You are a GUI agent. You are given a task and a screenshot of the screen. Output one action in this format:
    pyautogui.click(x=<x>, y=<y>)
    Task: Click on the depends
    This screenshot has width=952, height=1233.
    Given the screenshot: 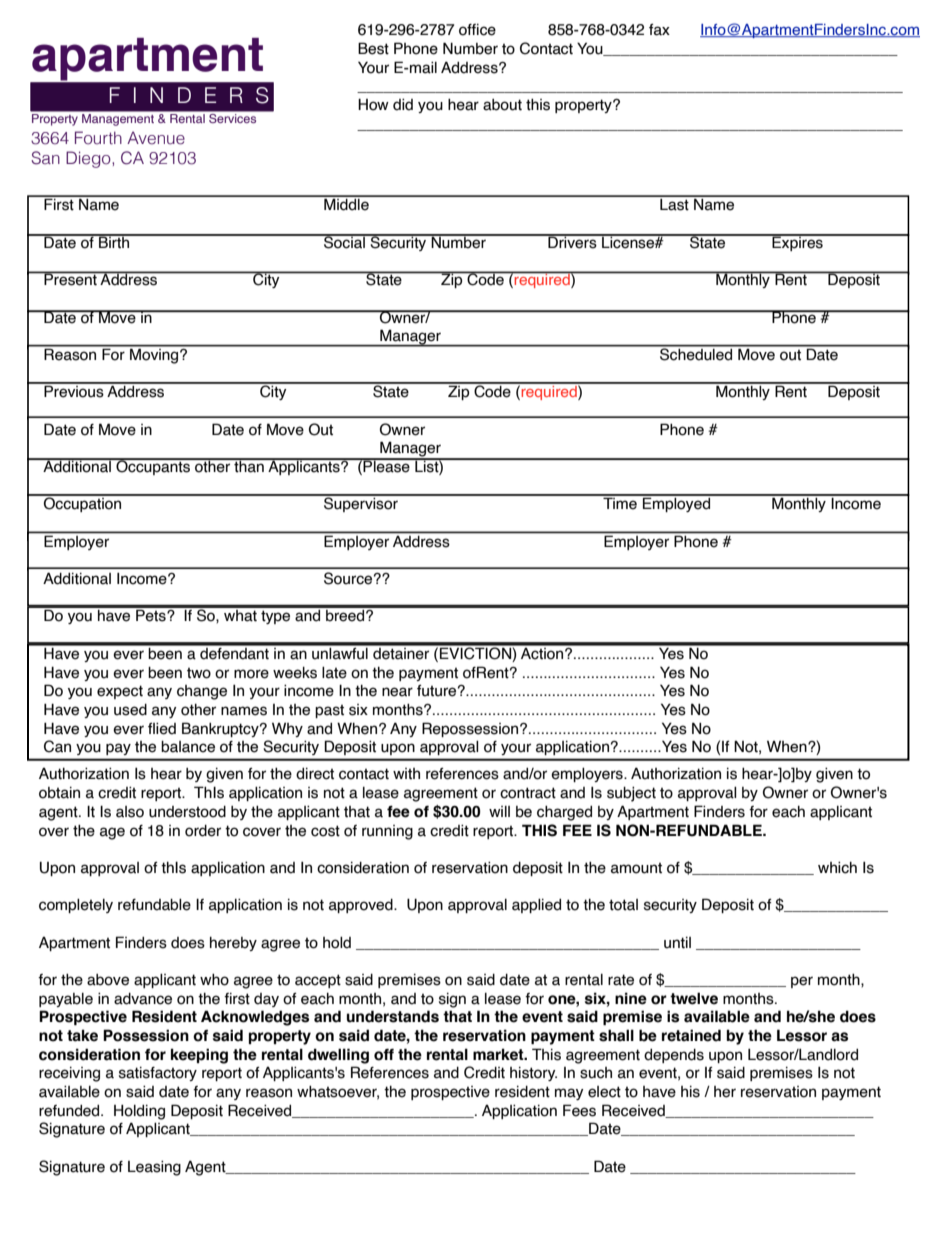 What is the action you would take?
    pyautogui.click(x=674, y=1056)
